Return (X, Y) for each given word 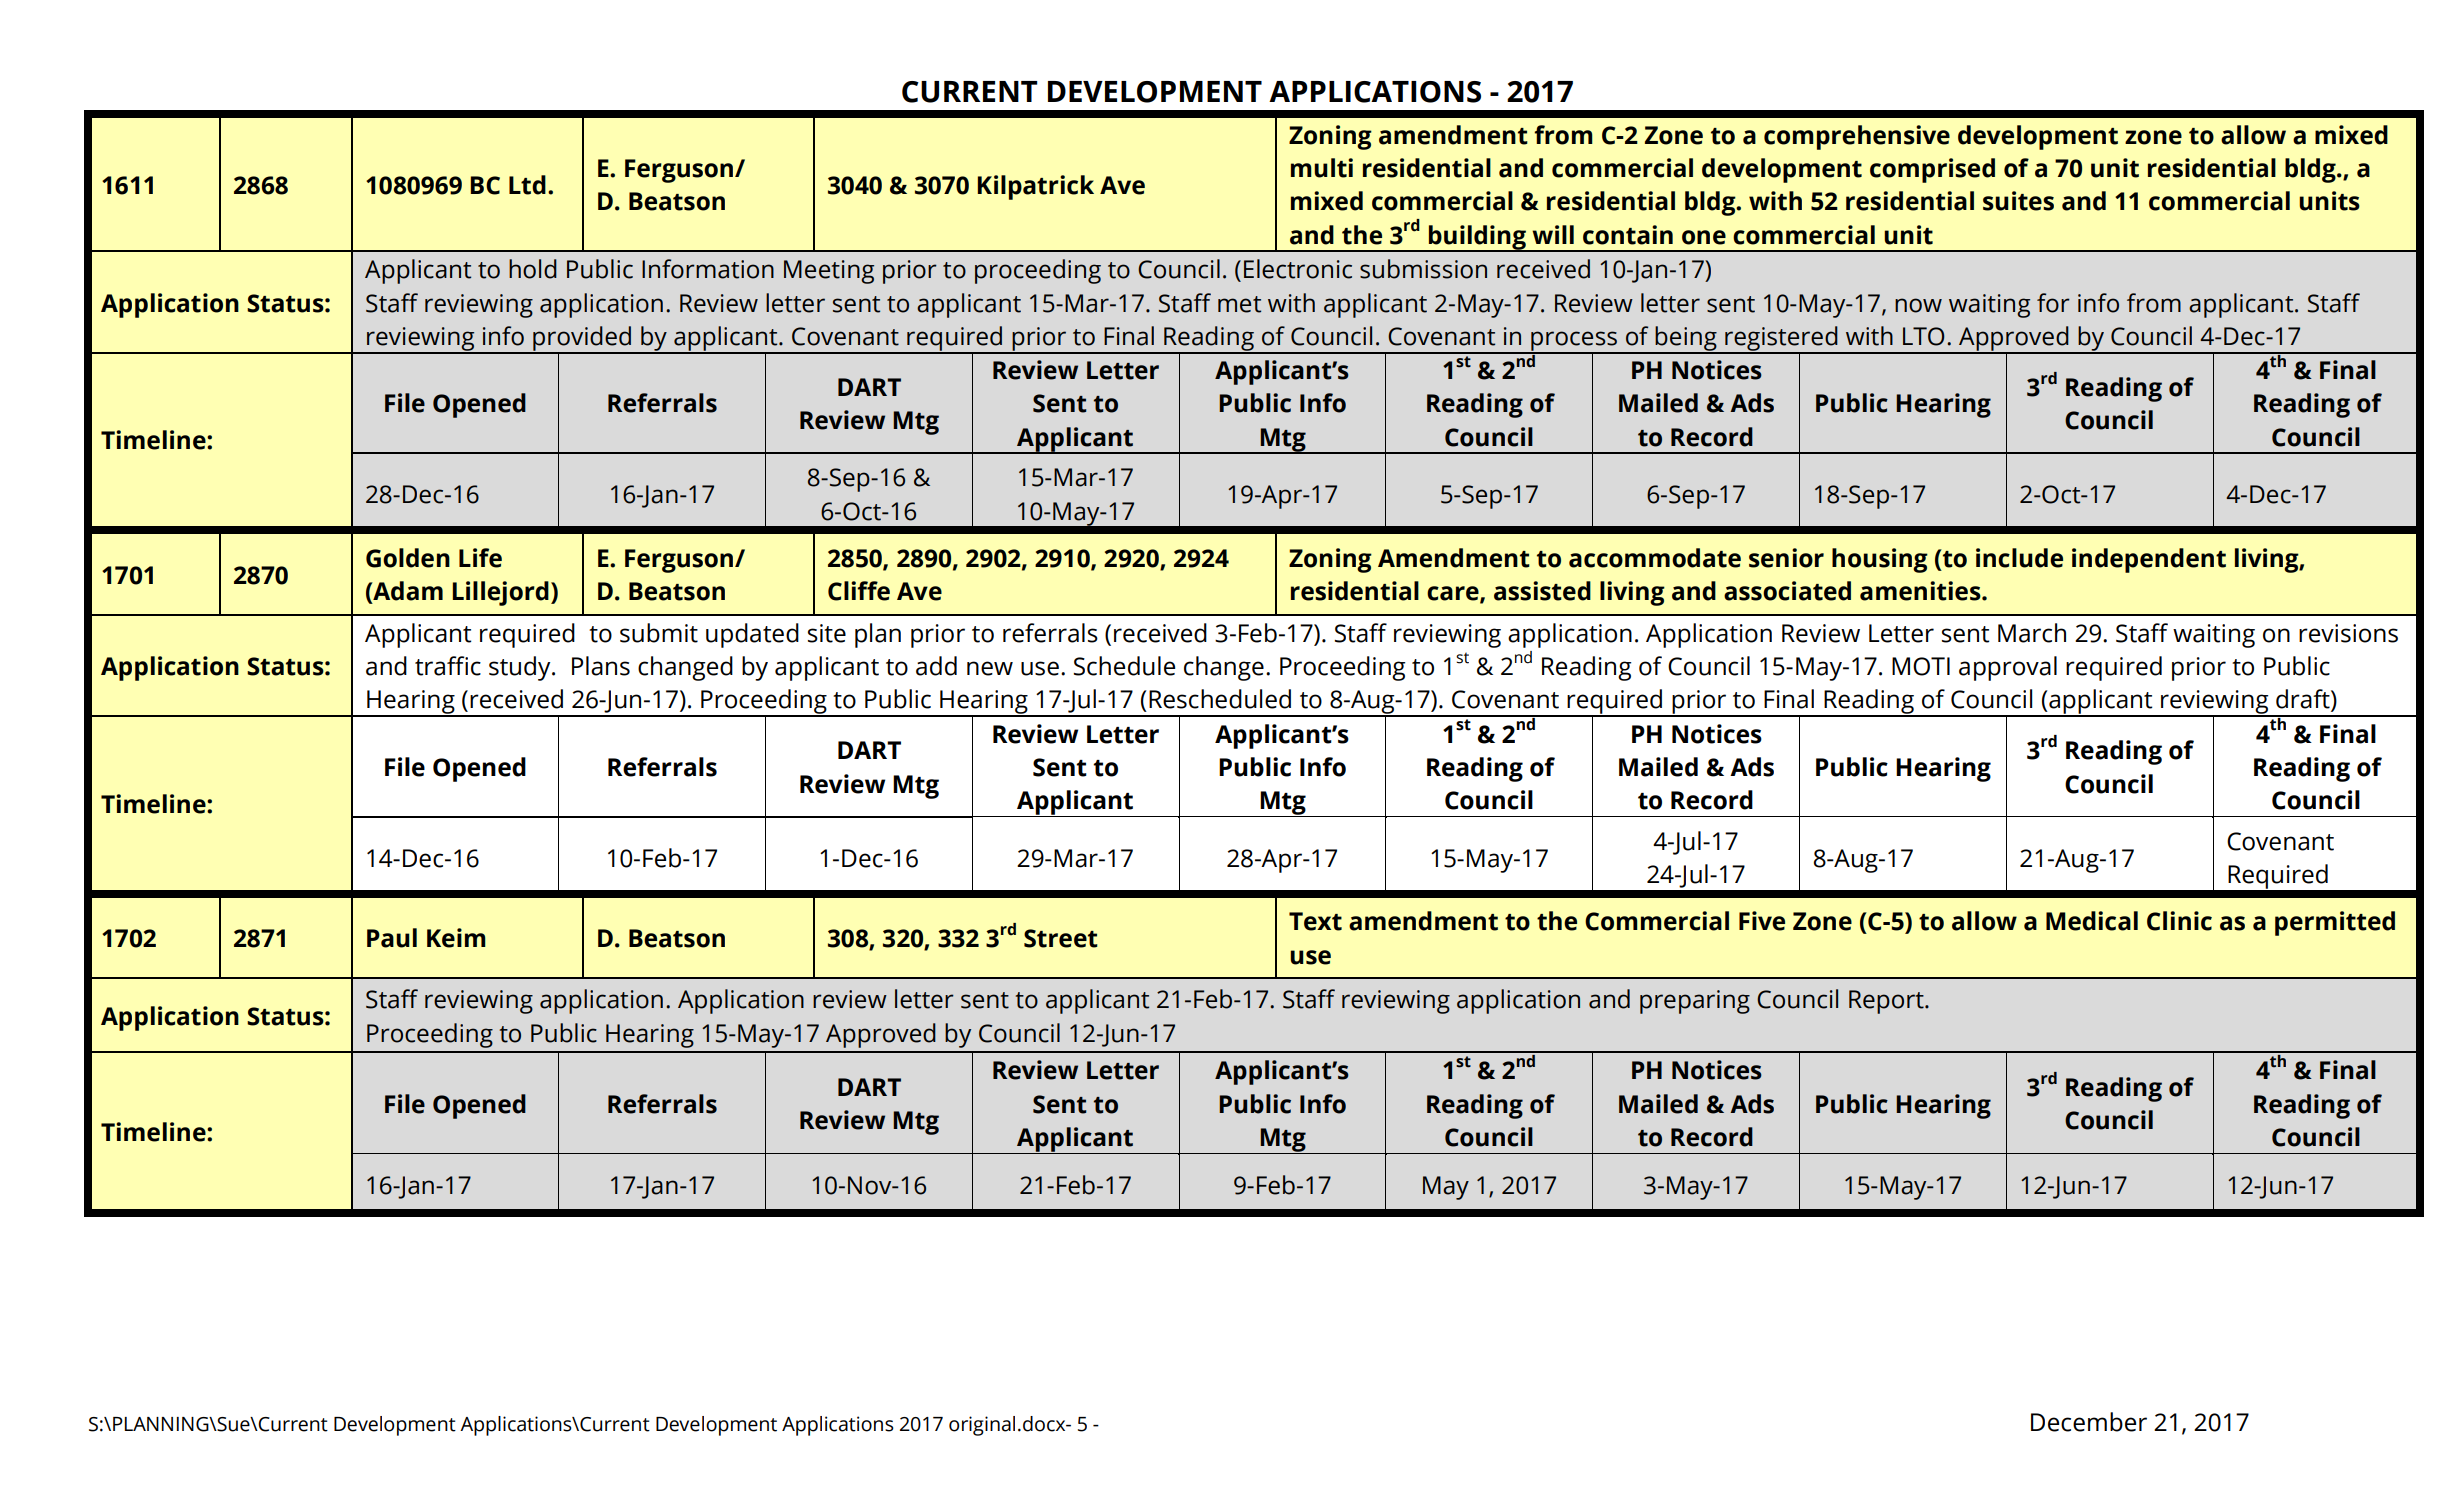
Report (1887, 1002)
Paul (392, 938)
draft (2304, 700)
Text (1315, 921)
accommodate (1655, 558)
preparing (1695, 1002)
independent (2149, 560)
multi (1322, 168)
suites (2018, 201)
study (521, 668)
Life (480, 558)
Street (1061, 938)
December (2089, 1422)
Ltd (527, 185)
